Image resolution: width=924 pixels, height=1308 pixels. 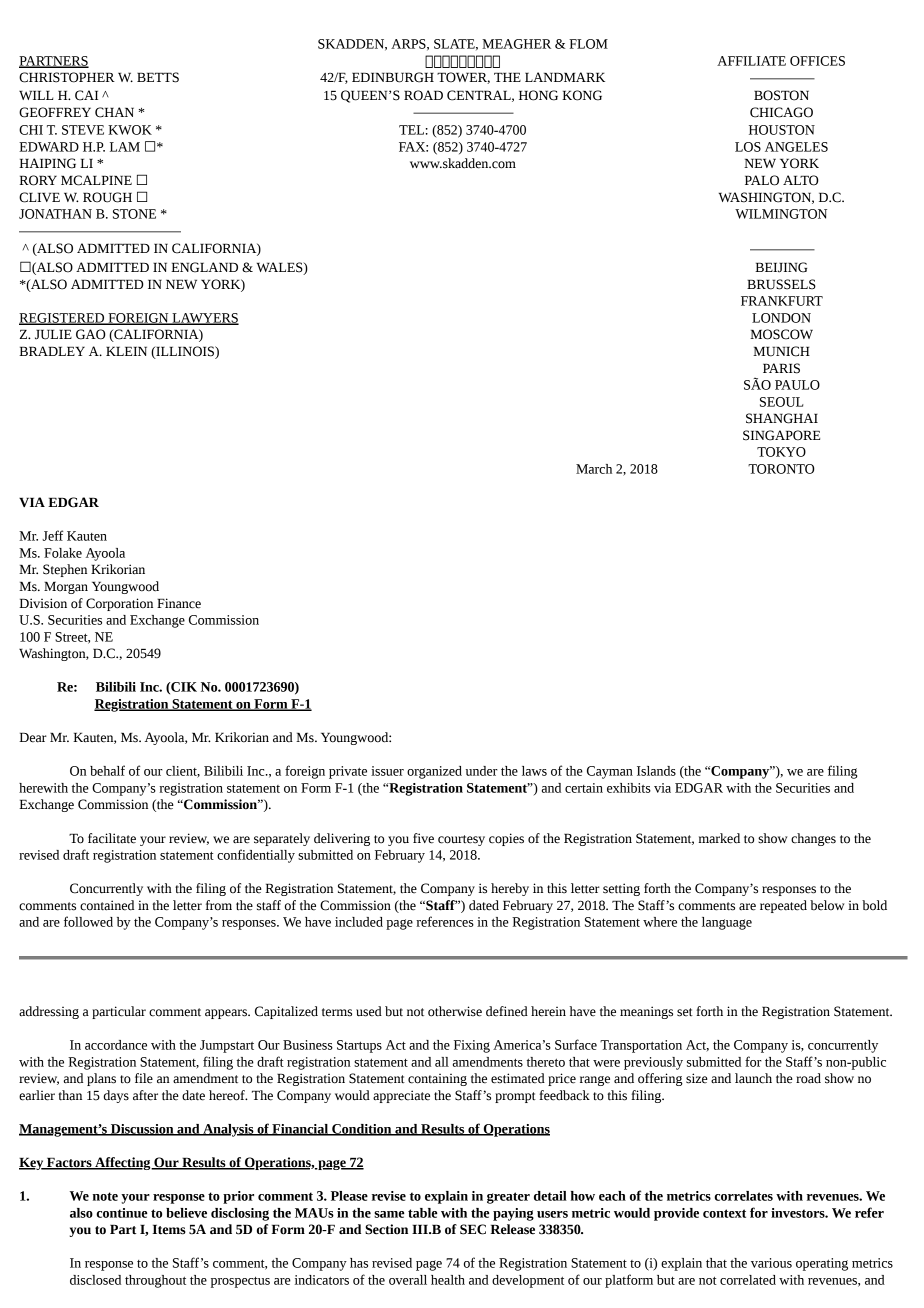 I want to click on repeated, so click(x=783, y=906).
